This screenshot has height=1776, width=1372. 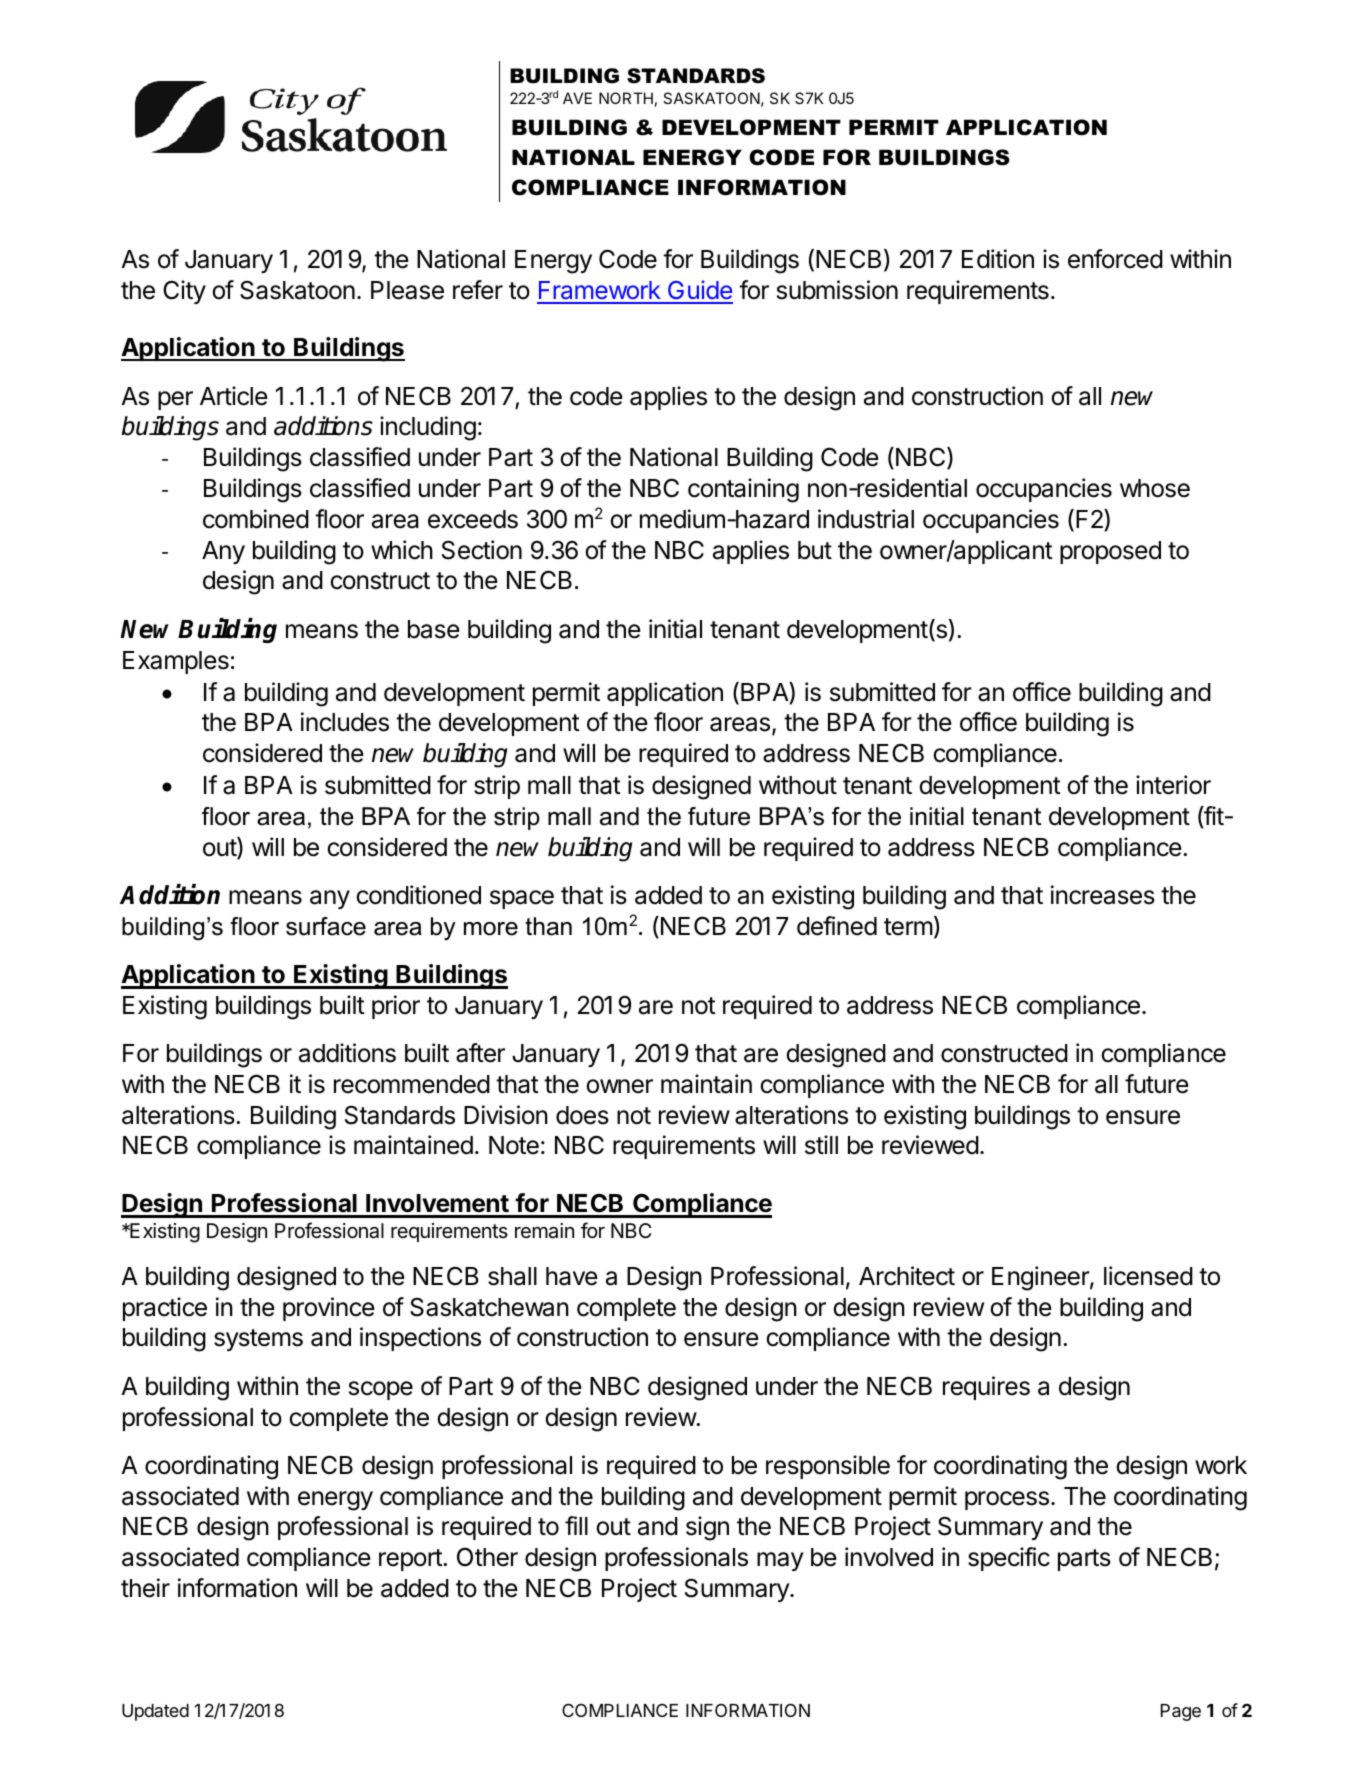 What do you see at coordinates (155, 1712) in the screenshot?
I see `Updated` at bounding box center [155, 1712].
